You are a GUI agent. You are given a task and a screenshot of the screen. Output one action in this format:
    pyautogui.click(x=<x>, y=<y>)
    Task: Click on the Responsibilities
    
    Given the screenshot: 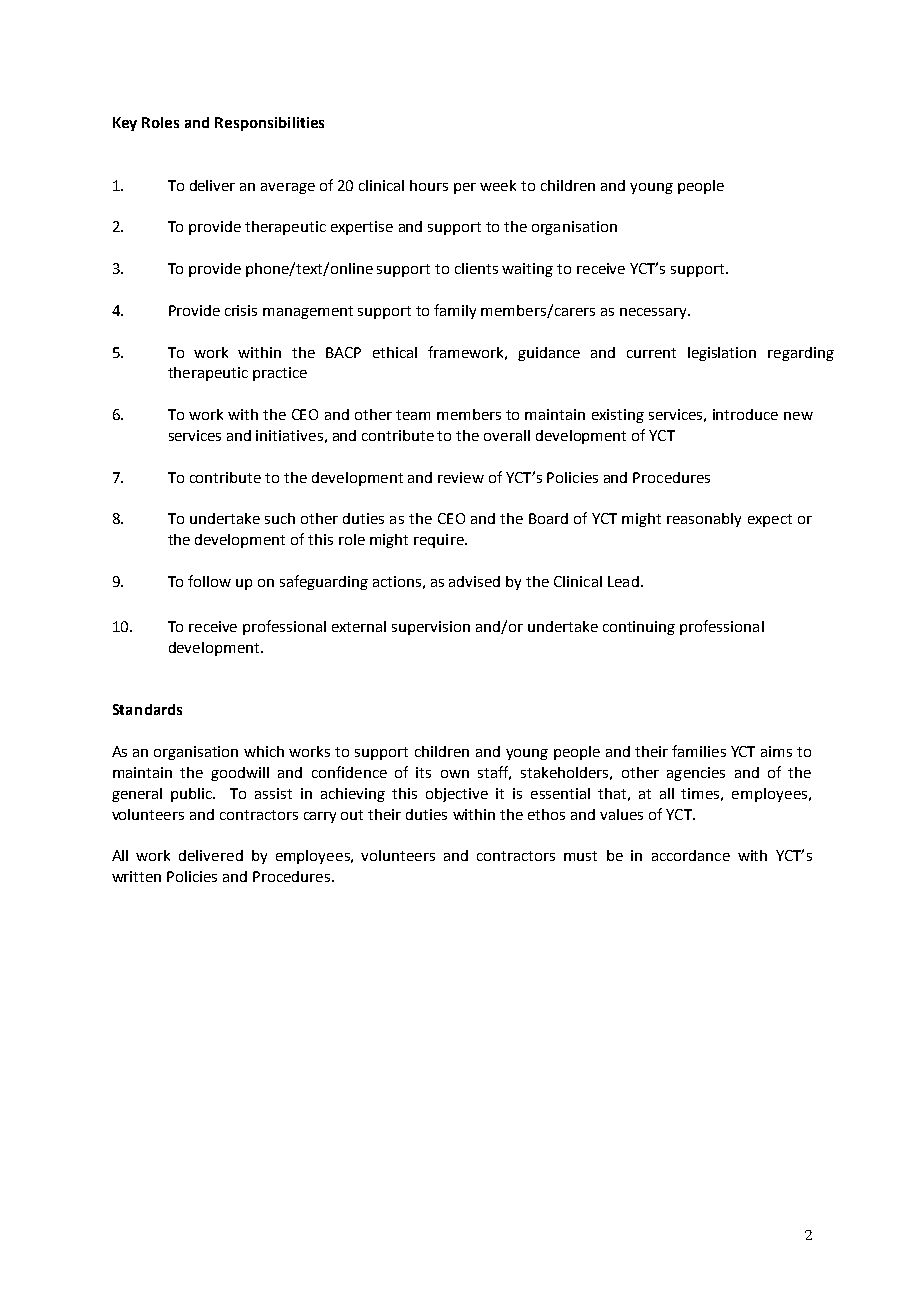 What is the action you would take?
    pyautogui.click(x=269, y=124)
